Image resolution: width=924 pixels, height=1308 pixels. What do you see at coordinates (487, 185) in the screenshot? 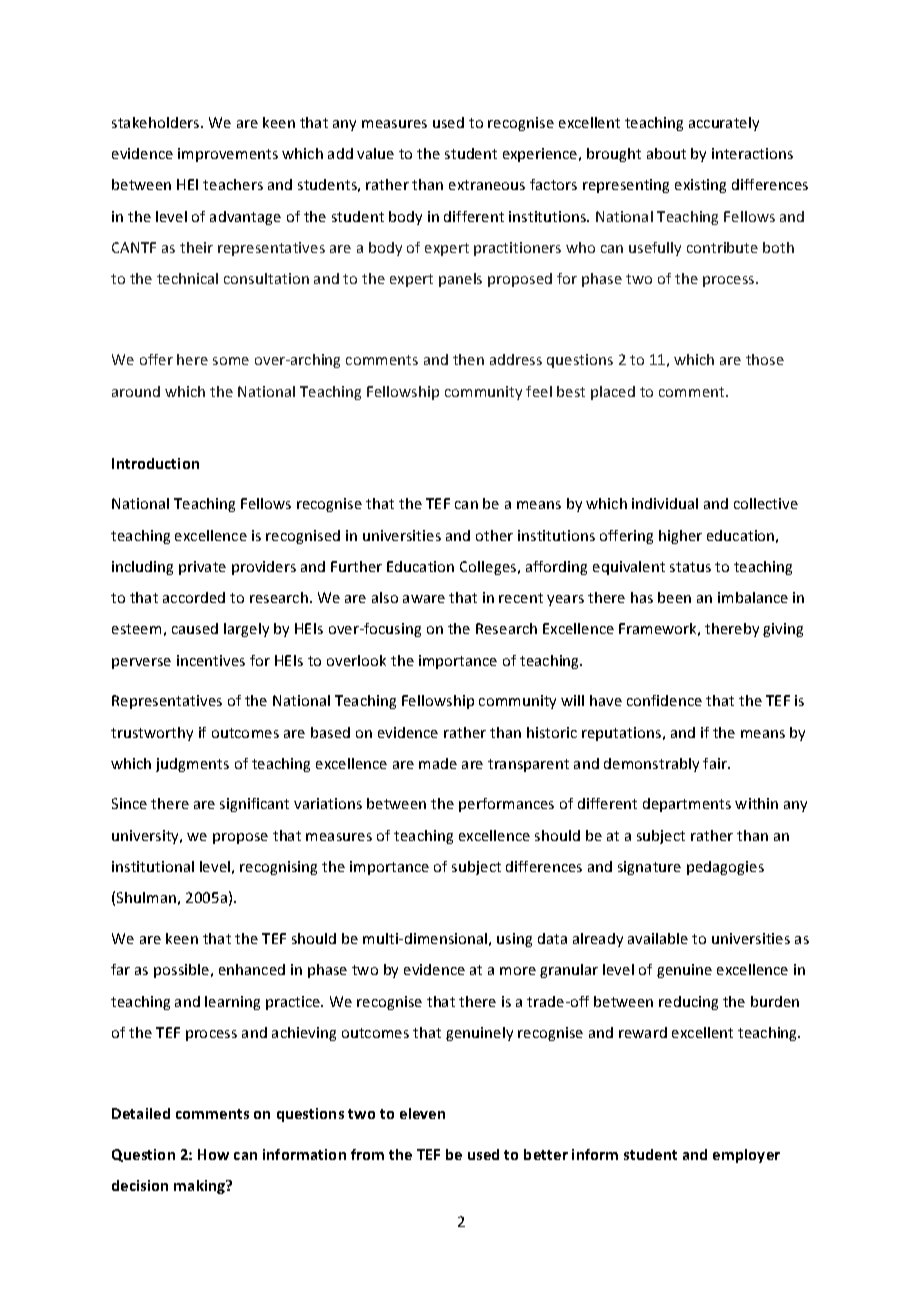
I see `extraneous` at bounding box center [487, 185].
